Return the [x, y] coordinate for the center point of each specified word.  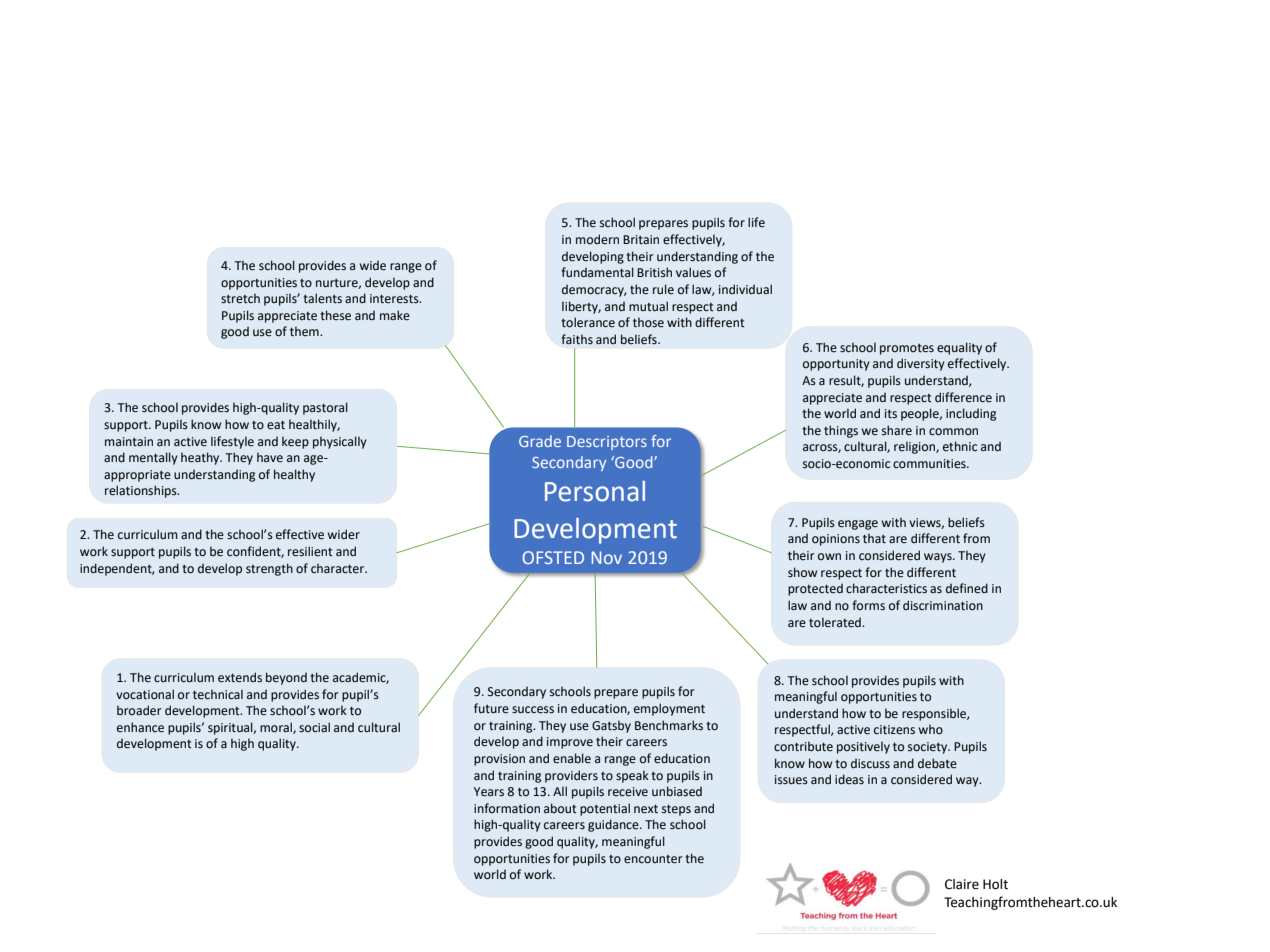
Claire [962, 884]
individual [745, 289]
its [891, 414]
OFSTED [553, 557]
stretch [240, 298]
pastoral [325, 408]
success [533, 710]
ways [939, 558]
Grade [540, 441]
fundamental [597, 272]
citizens [894, 730]
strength [269, 569]
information [507, 808]
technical [218, 694]
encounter [653, 859]
